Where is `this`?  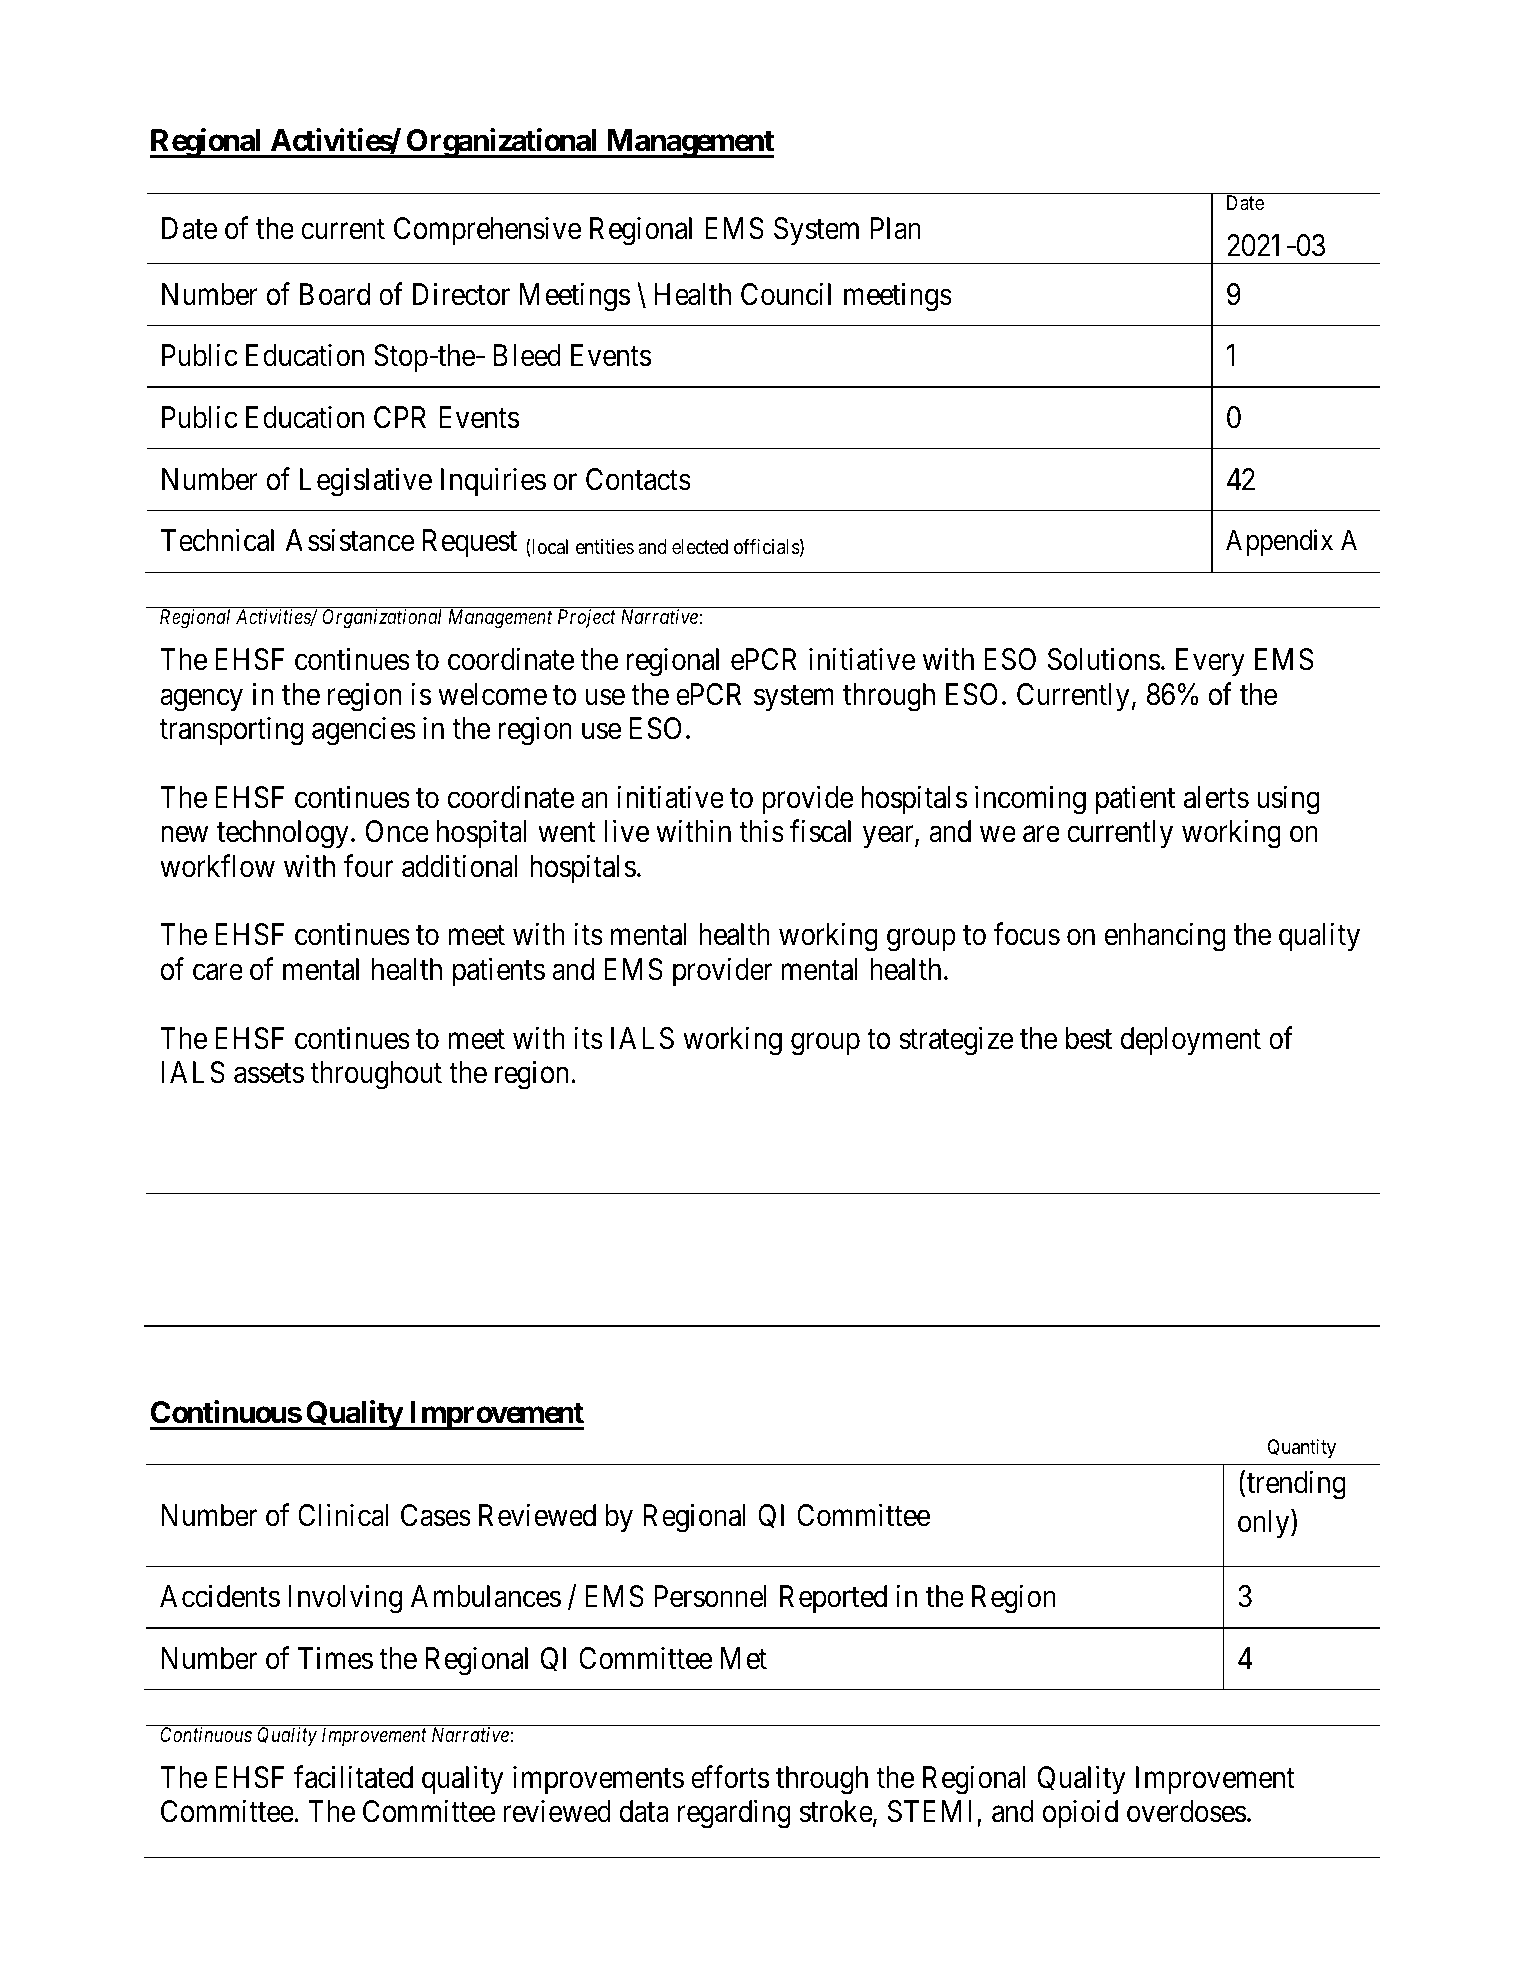 this is located at coordinates (761, 831).
